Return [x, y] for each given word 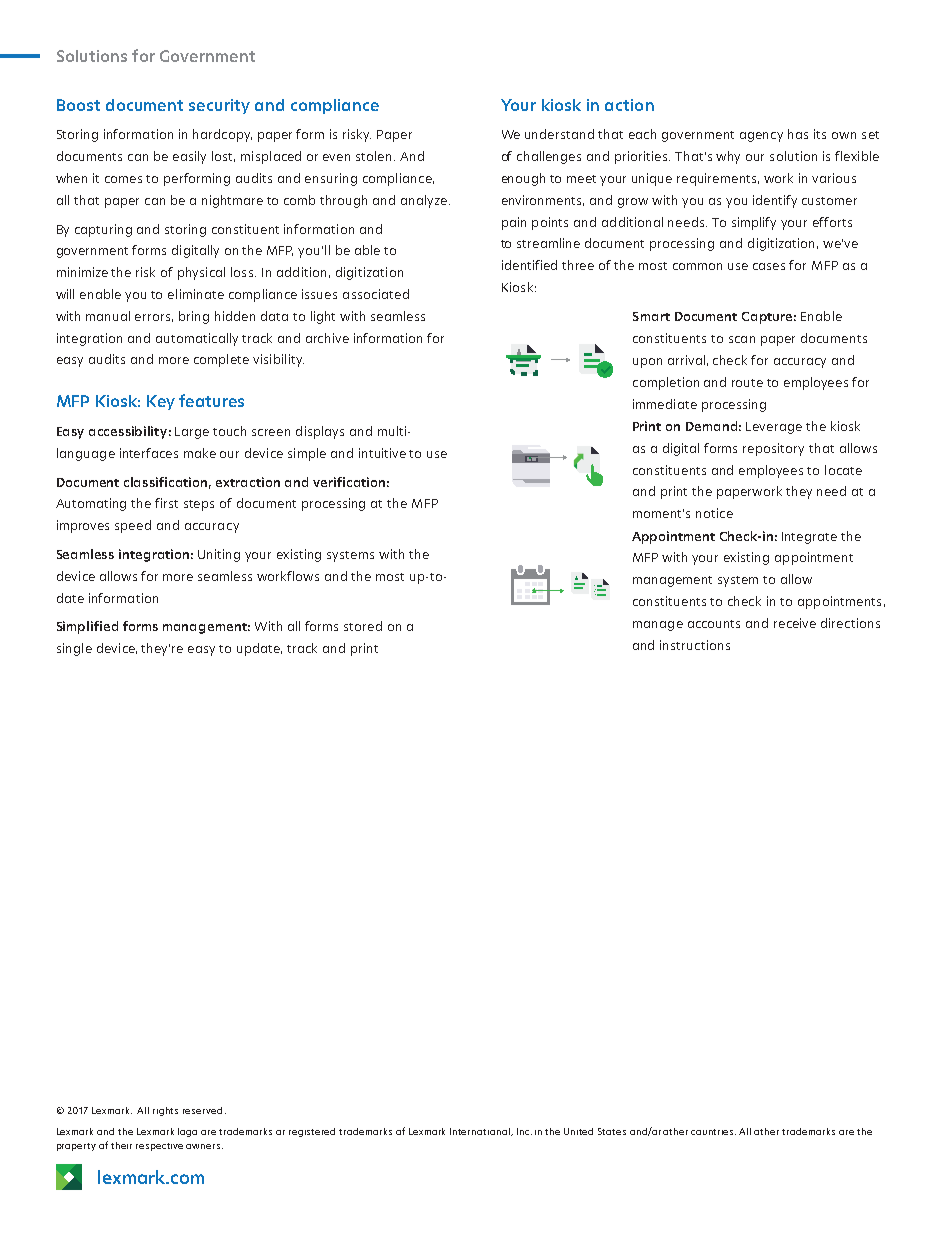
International [481, 1132]
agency [761, 137]
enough [523, 179]
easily [189, 157]
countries [713, 1132]
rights [165, 1111]
